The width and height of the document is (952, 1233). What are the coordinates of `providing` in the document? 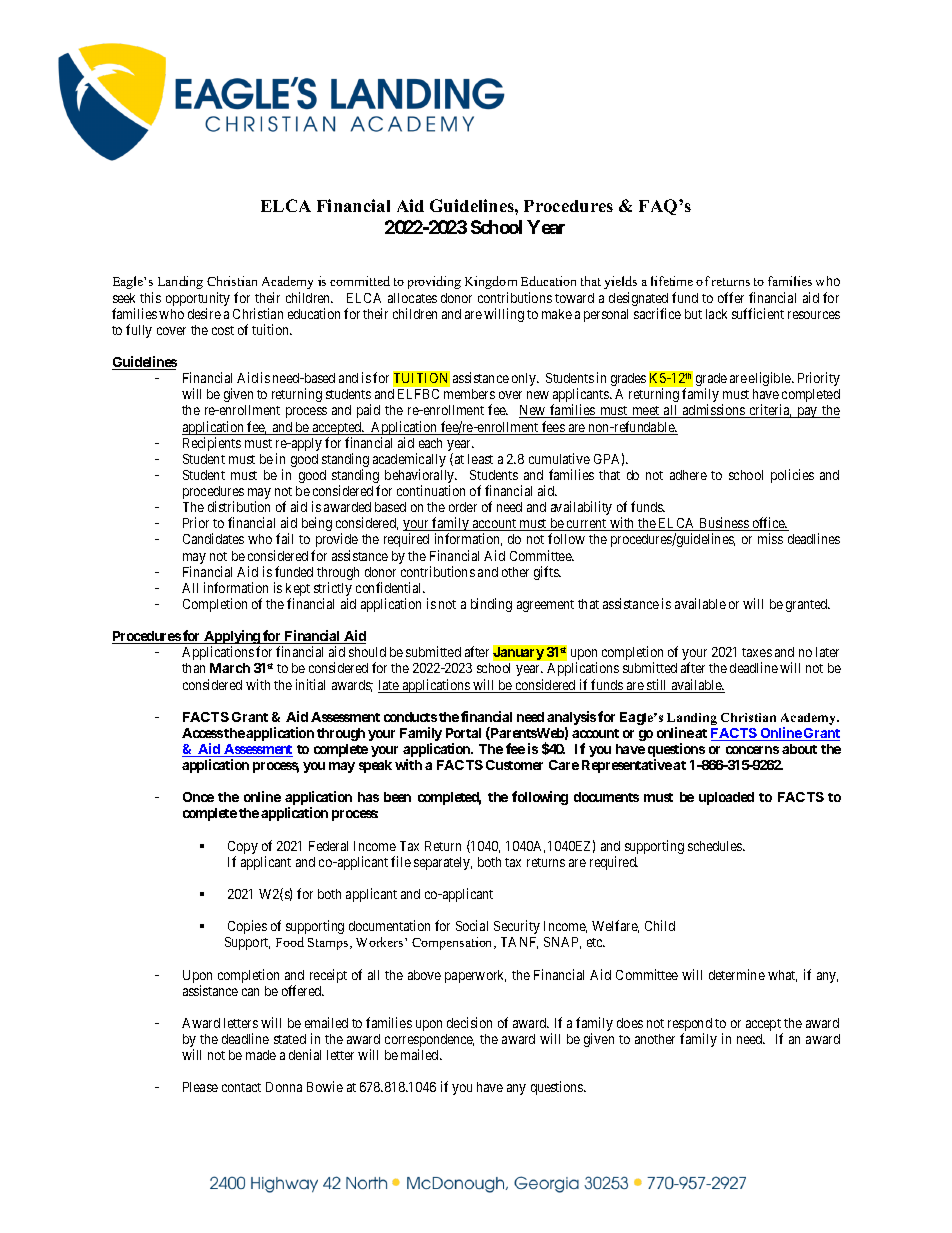 It's located at (434, 282).
